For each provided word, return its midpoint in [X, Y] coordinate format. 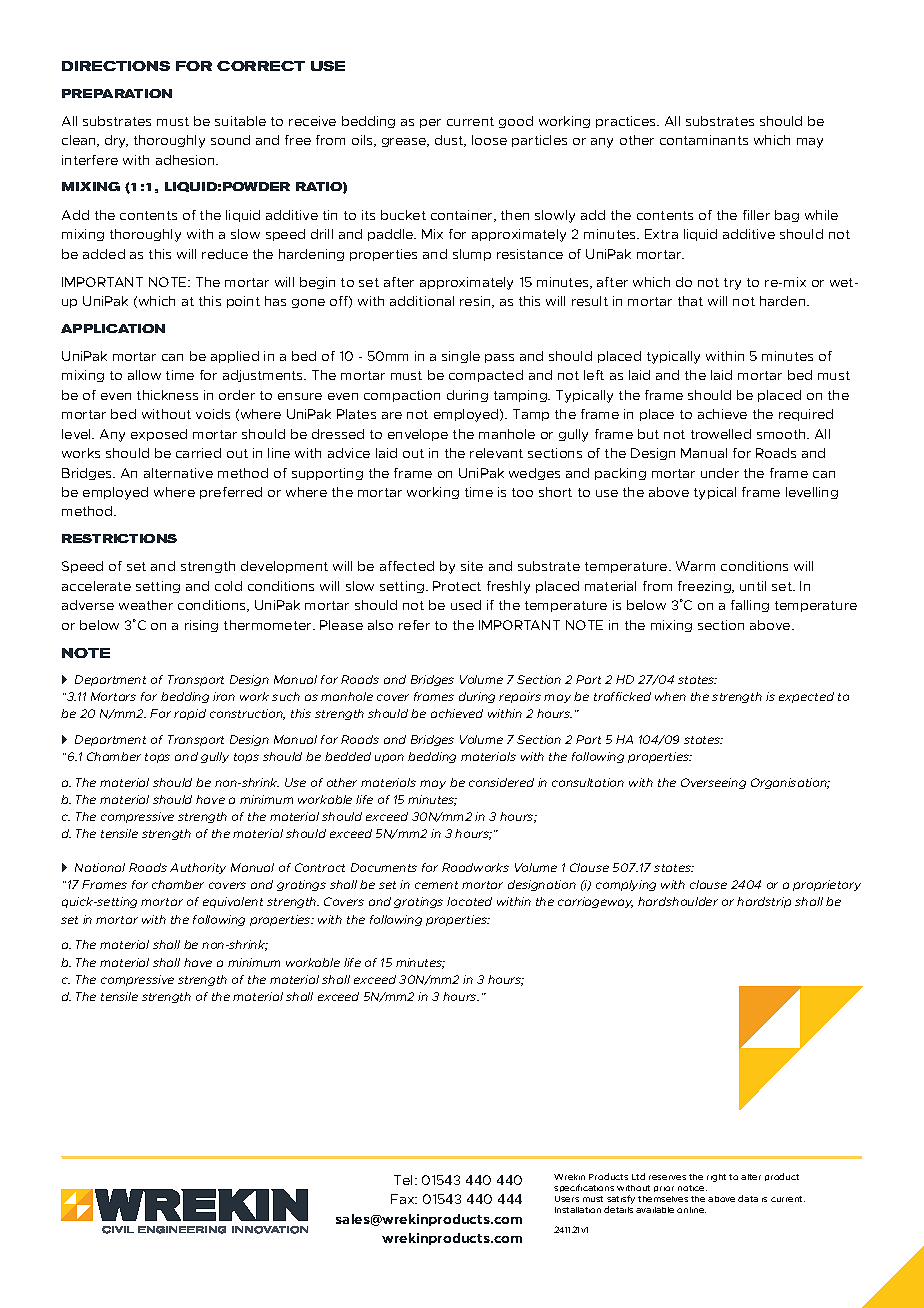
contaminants [704, 140]
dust [450, 141]
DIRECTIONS [116, 66]
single [461, 357]
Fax [404, 1199]
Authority [198, 868]
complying [626, 885]
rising [201, 626]
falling [750, 606]
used [466, 605]
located [469, 901]
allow [144, 375]
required [806, 415]
